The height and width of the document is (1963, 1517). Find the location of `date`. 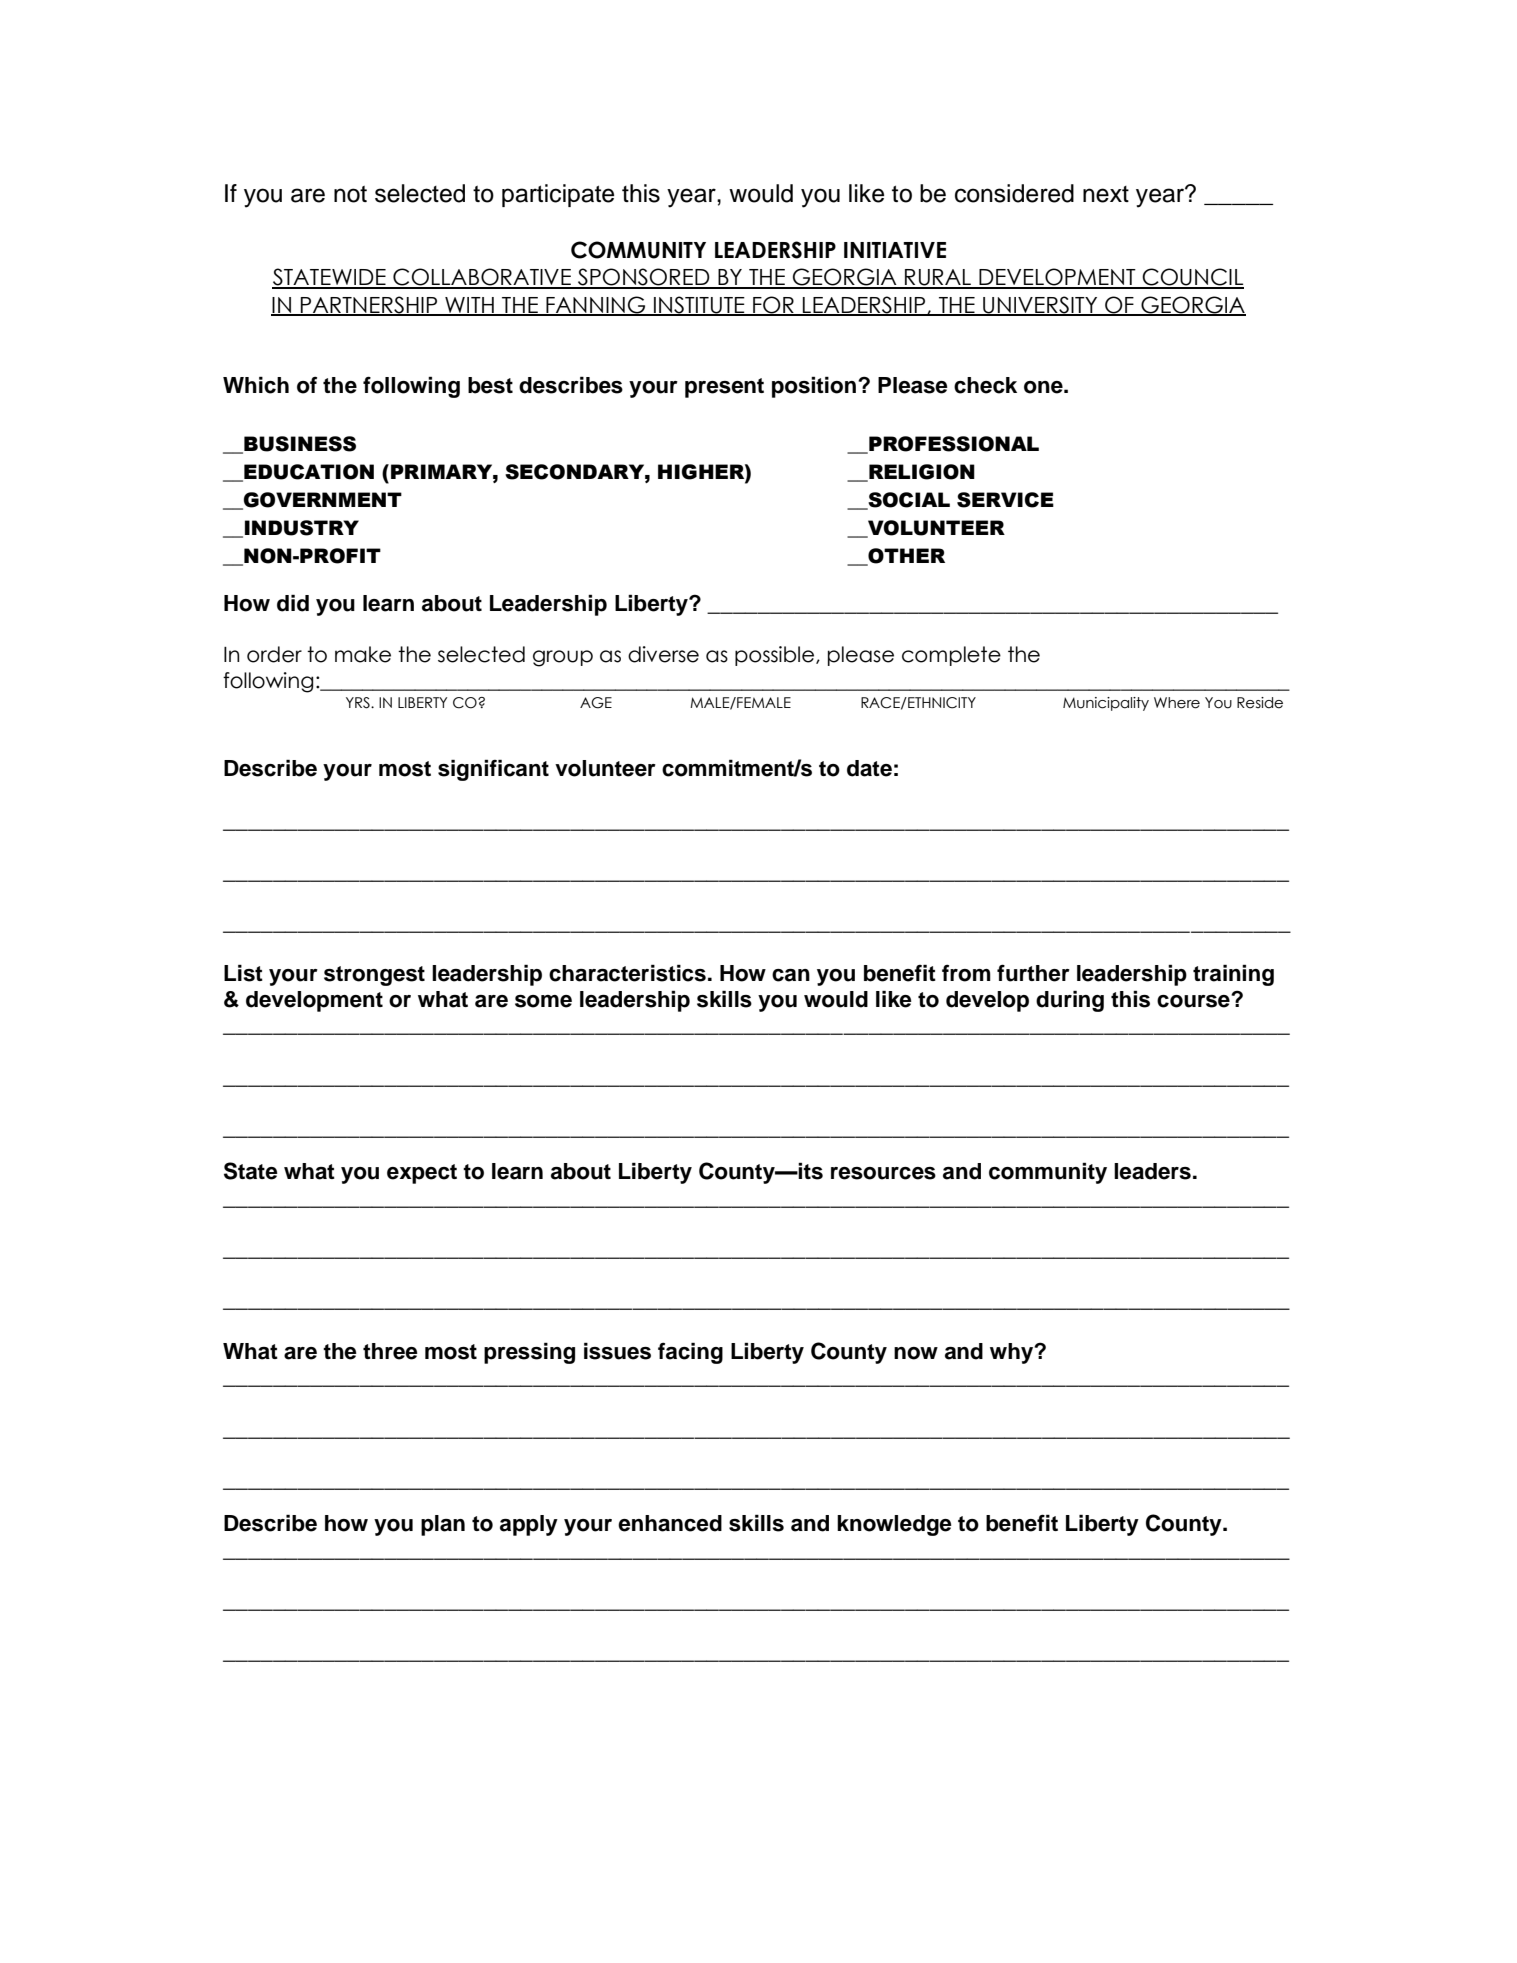

date is located at coordinates (869, 768).
